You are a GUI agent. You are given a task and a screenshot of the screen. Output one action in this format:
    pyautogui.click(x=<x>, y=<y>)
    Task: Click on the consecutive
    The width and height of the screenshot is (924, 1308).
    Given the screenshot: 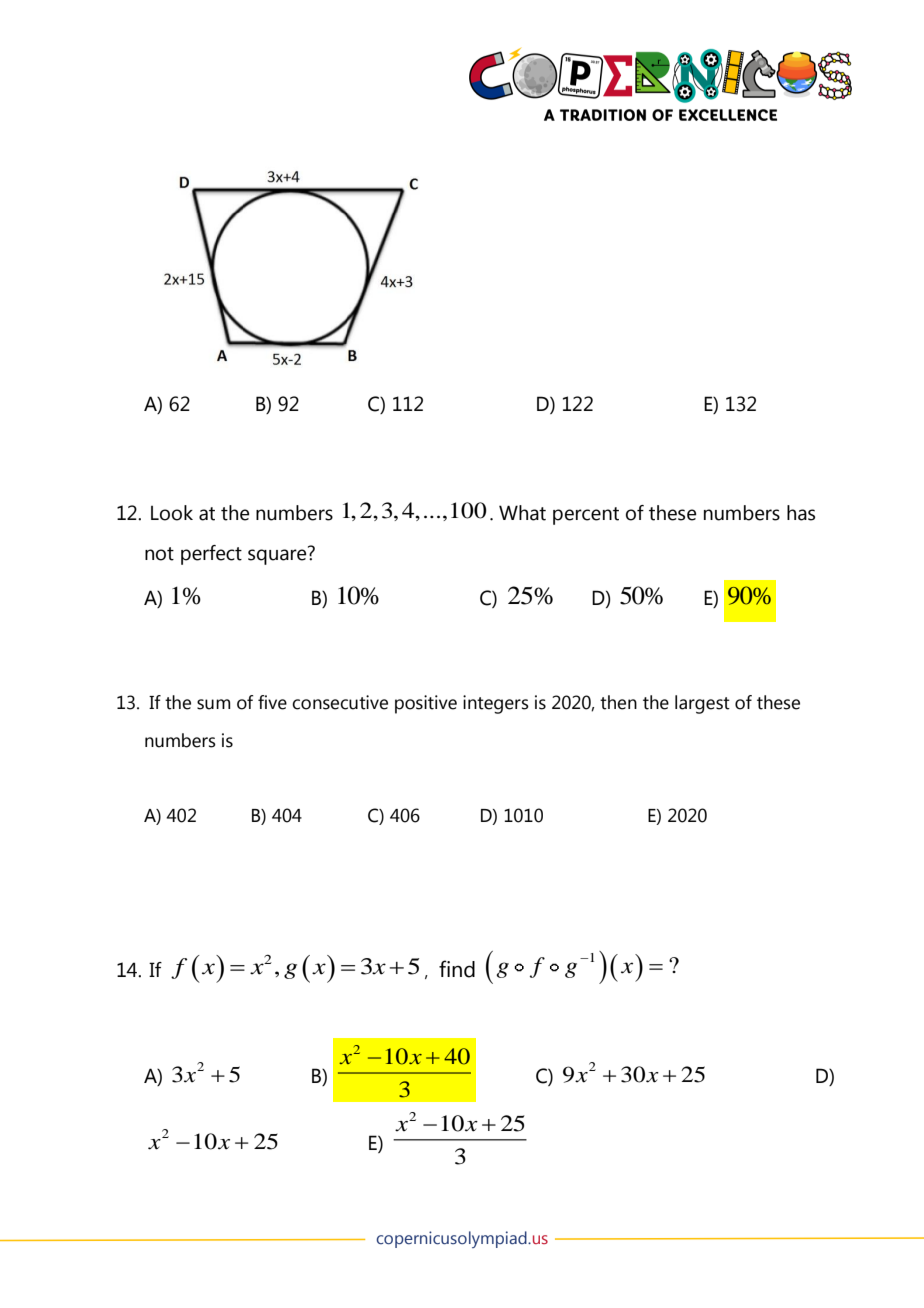 What is the action you would take?
    pyautogui.click(x=340, y=702)
